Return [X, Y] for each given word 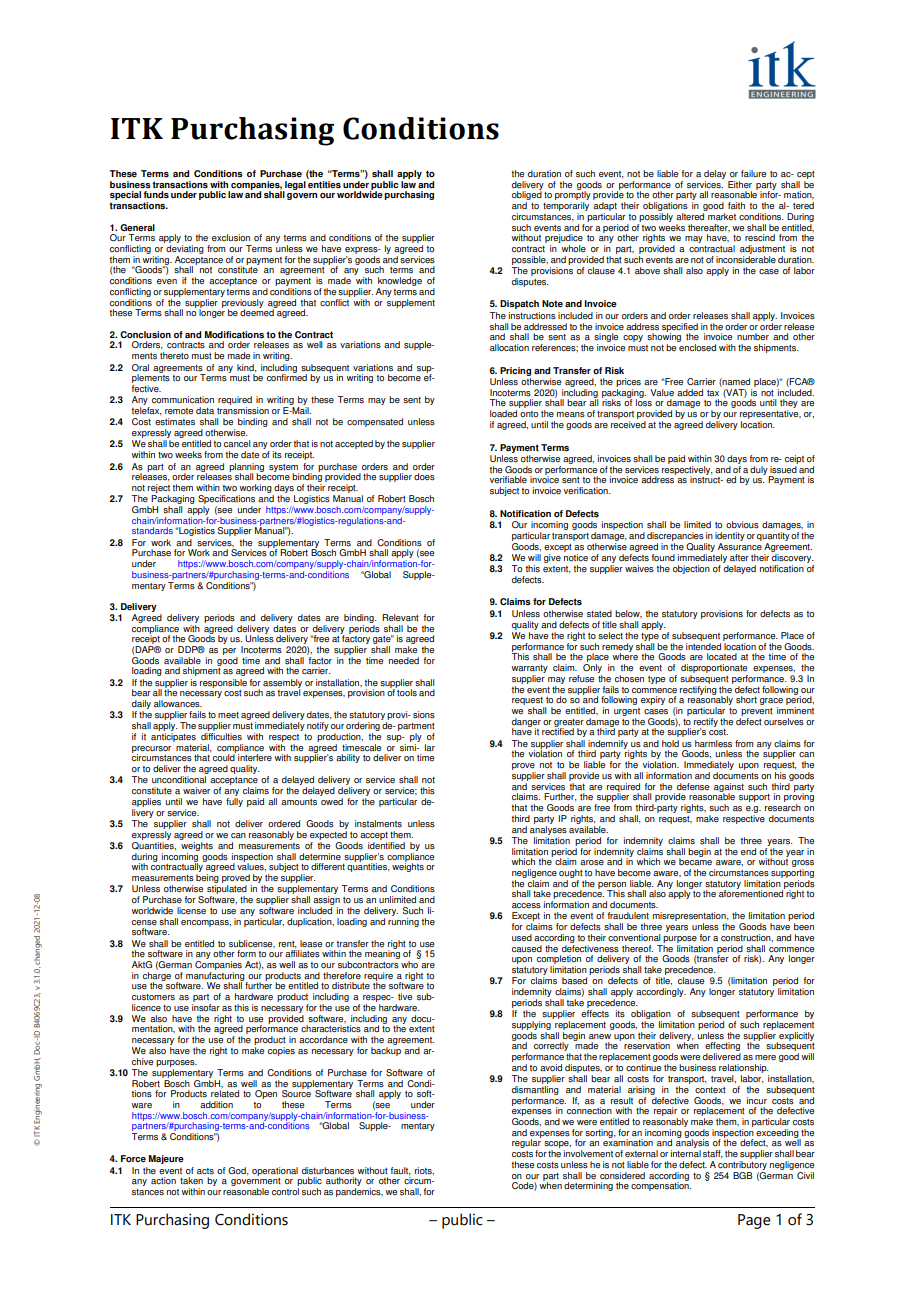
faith [736, 205]
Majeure [166, 1159]
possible [530, 260]
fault [401, 1171]
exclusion [231, 237]
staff [713, 1154]
